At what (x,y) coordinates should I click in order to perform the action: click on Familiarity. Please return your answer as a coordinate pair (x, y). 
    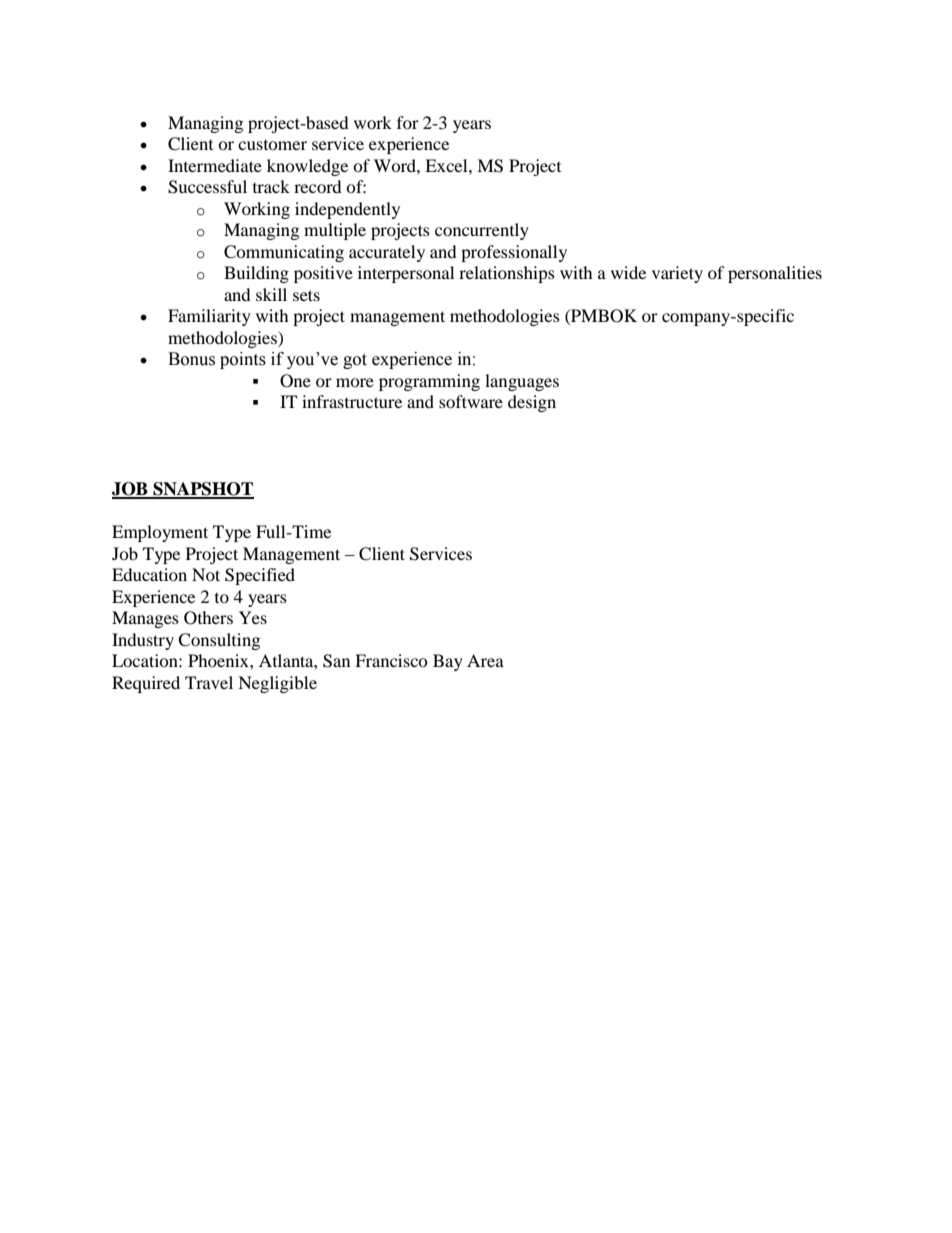
    Looking at the image, I should click on (209, 317).
